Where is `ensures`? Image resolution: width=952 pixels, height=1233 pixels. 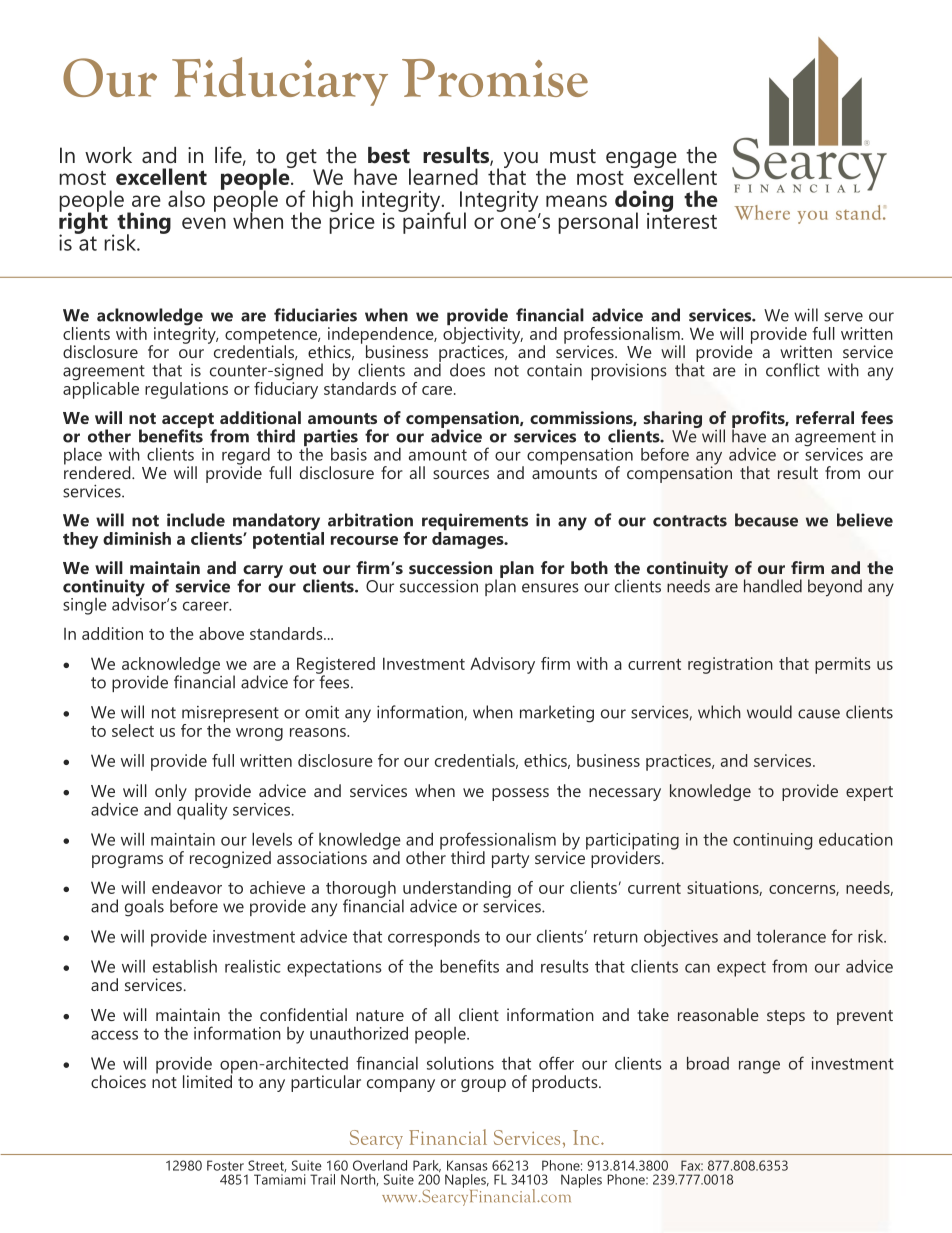
ensures is located at coordinates (550, 588).
